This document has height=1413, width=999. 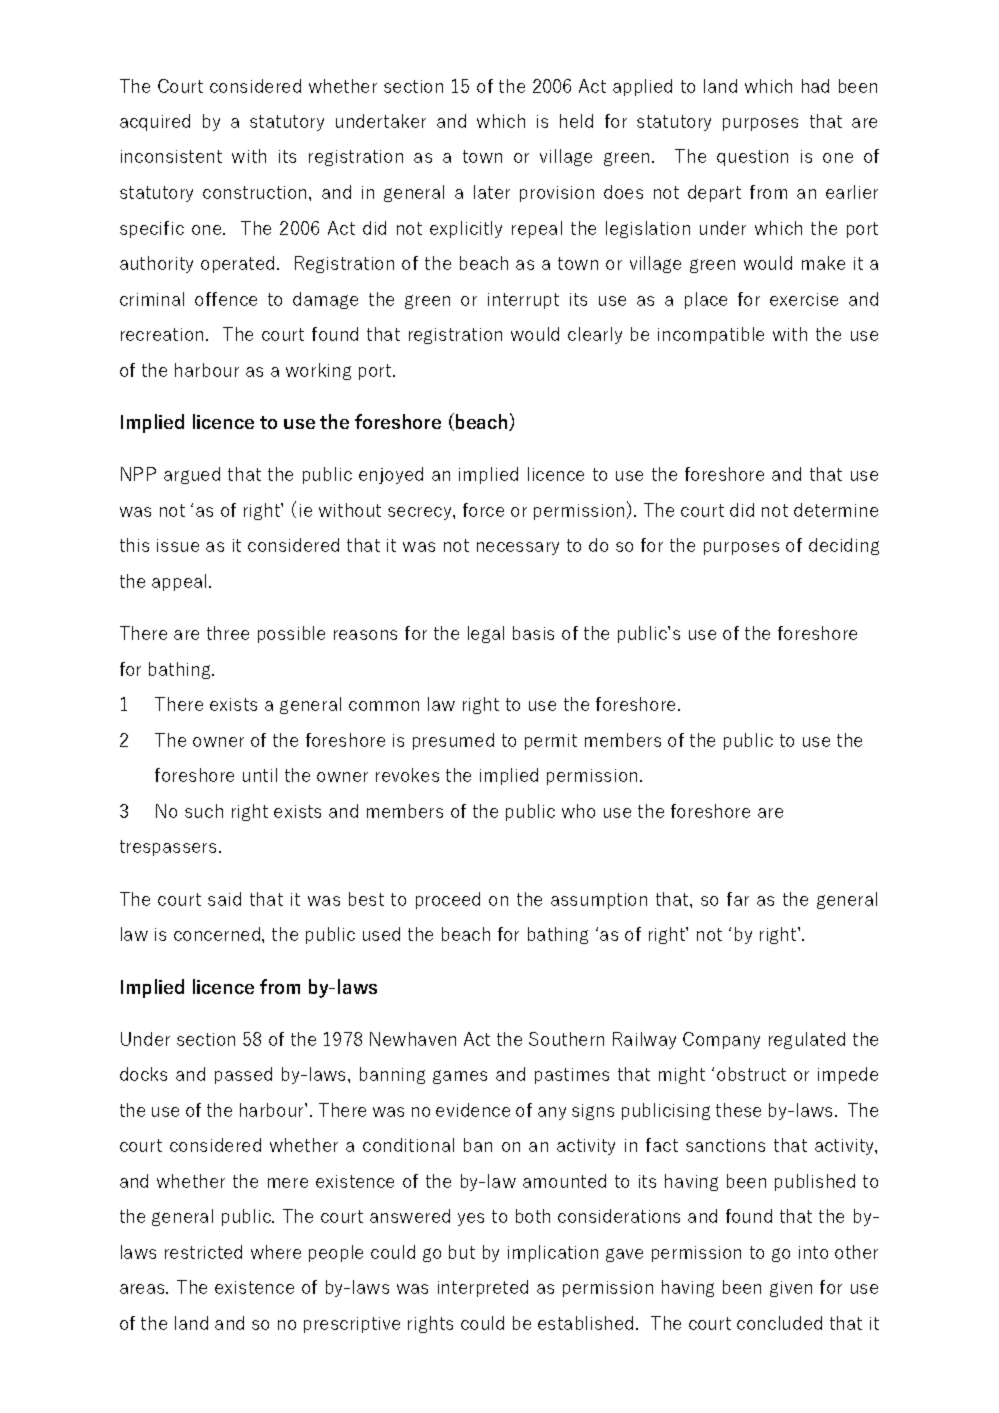 I want to click on three, so click(x=228, y=633).
